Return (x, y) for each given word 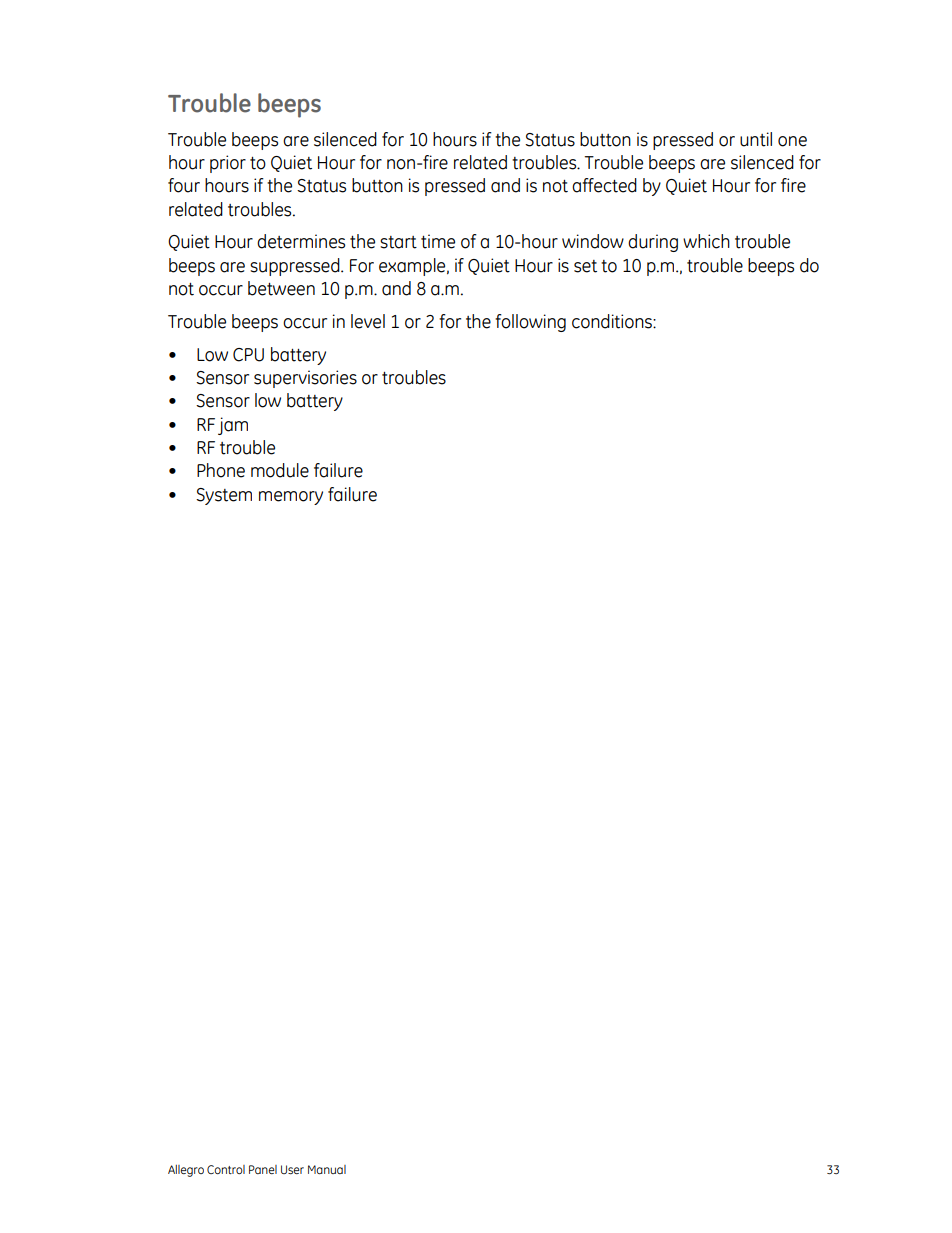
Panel (263, 1169)
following (530, 323)
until (756, 139)
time (438, 241)
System (224, 496)
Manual (327, 1169)
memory (291, 498)
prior (228, 164)
